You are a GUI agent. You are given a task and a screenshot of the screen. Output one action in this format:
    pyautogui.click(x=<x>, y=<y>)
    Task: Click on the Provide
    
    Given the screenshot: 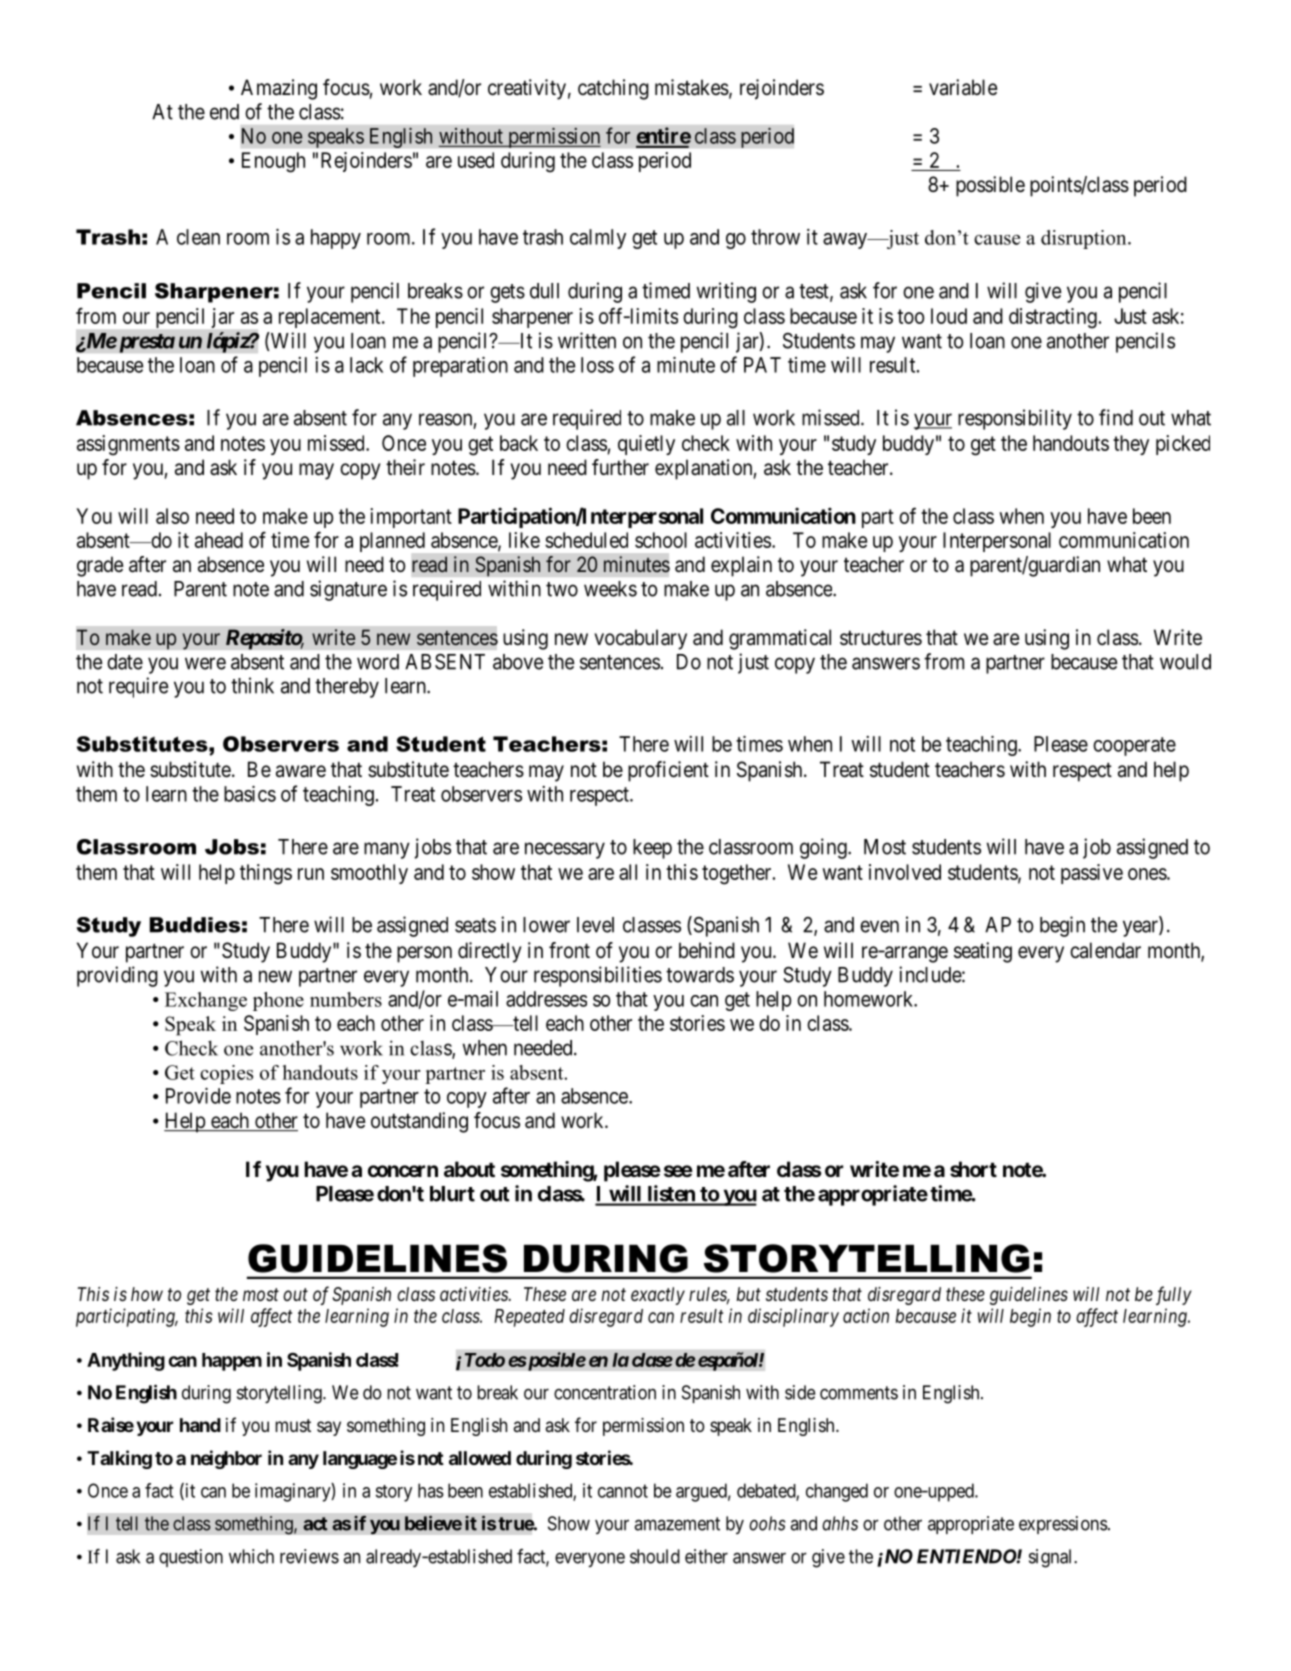 What is the action you would take?
    pyautogui.click(x=198, y=1096)
